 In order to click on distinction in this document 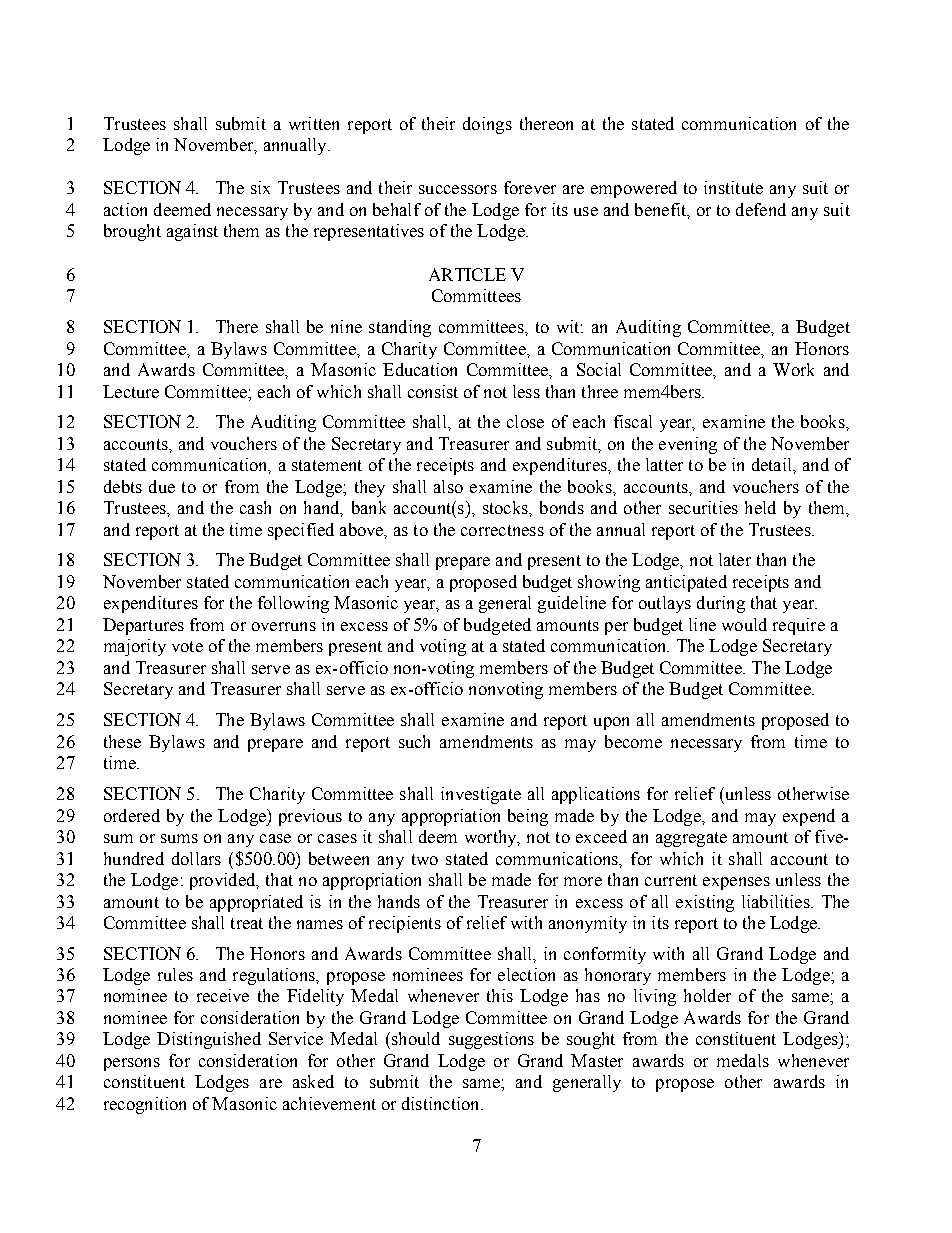, I will do `click(442, 1103)`.
